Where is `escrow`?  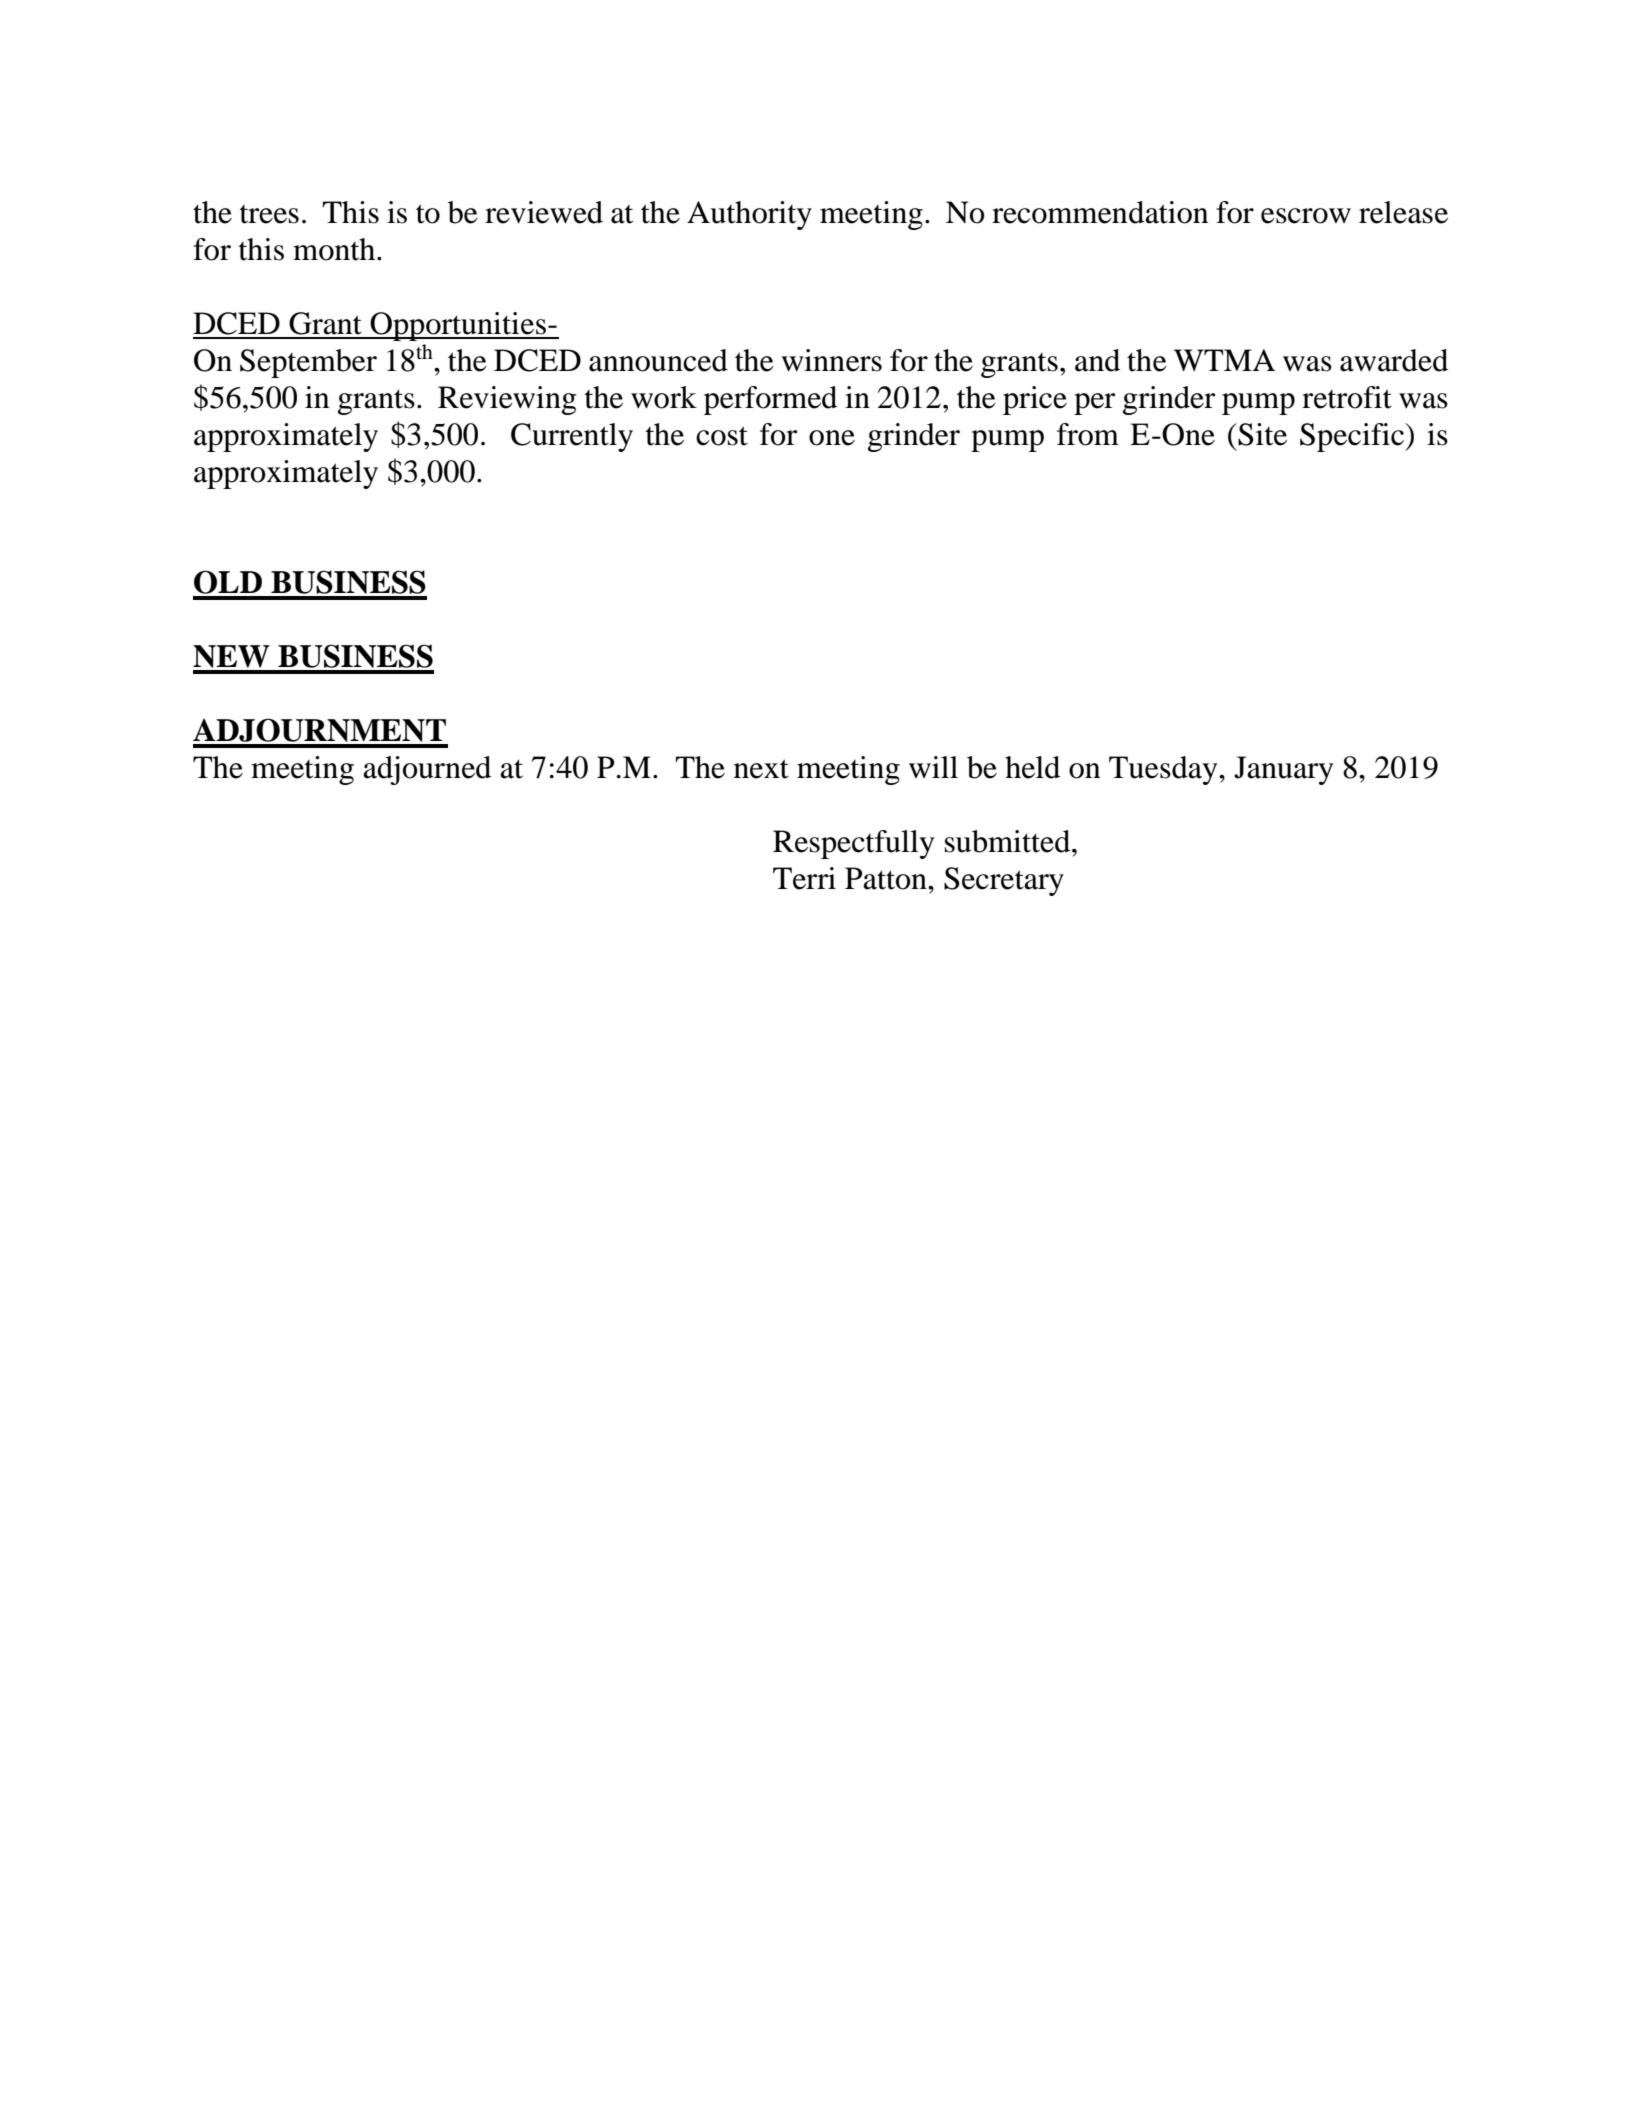 escrow is located at coordinates (1306, 216).
